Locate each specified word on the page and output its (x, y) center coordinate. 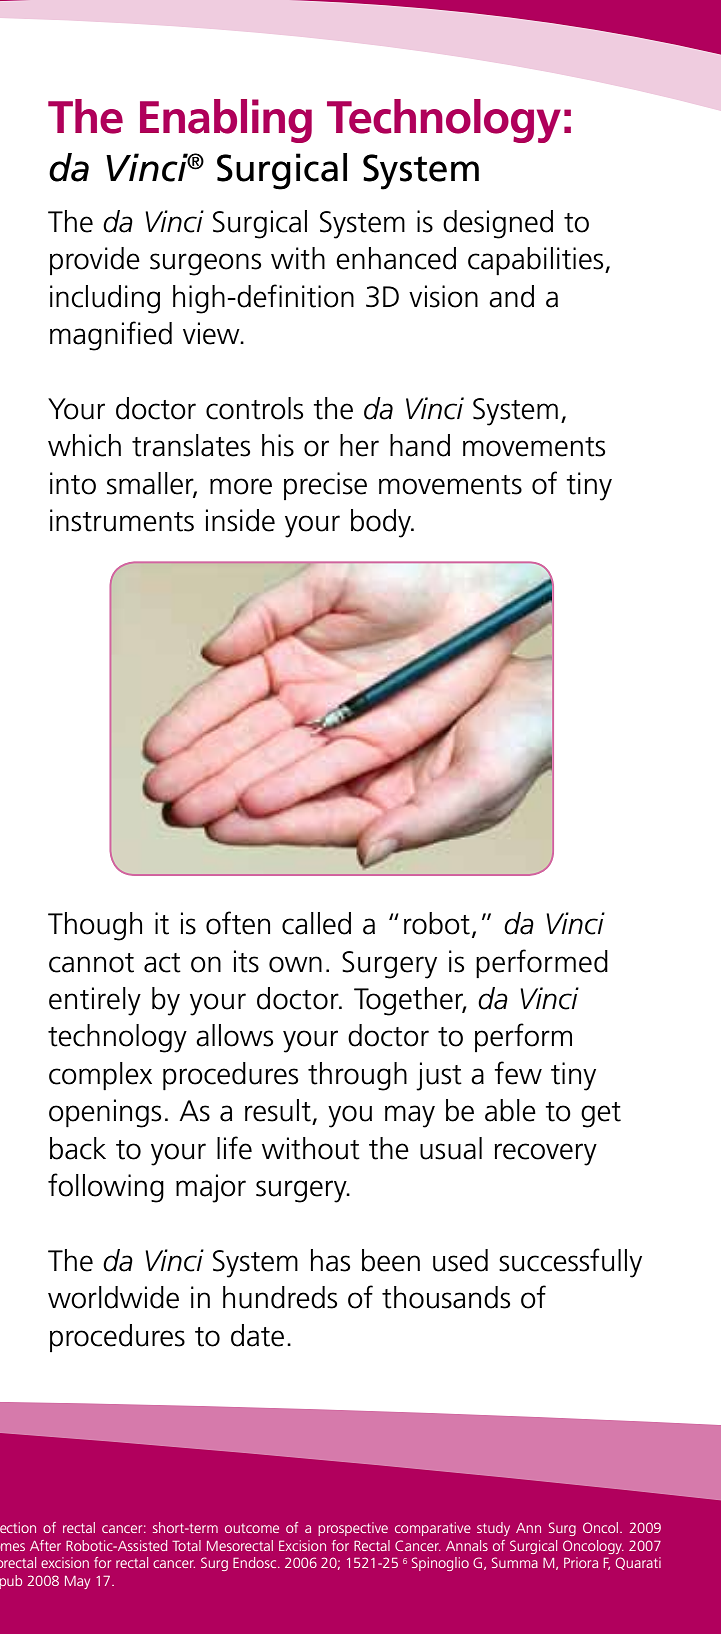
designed (498, 224)
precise (325, 486)
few (518, 1073)
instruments (122, 520)
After (45, 1545)
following (106, 1188)
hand (420, 445)
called (316, 923)
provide (95, 261)
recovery (545, 1154)
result (278, 1110)
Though (95, 926)
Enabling (226, 121)
